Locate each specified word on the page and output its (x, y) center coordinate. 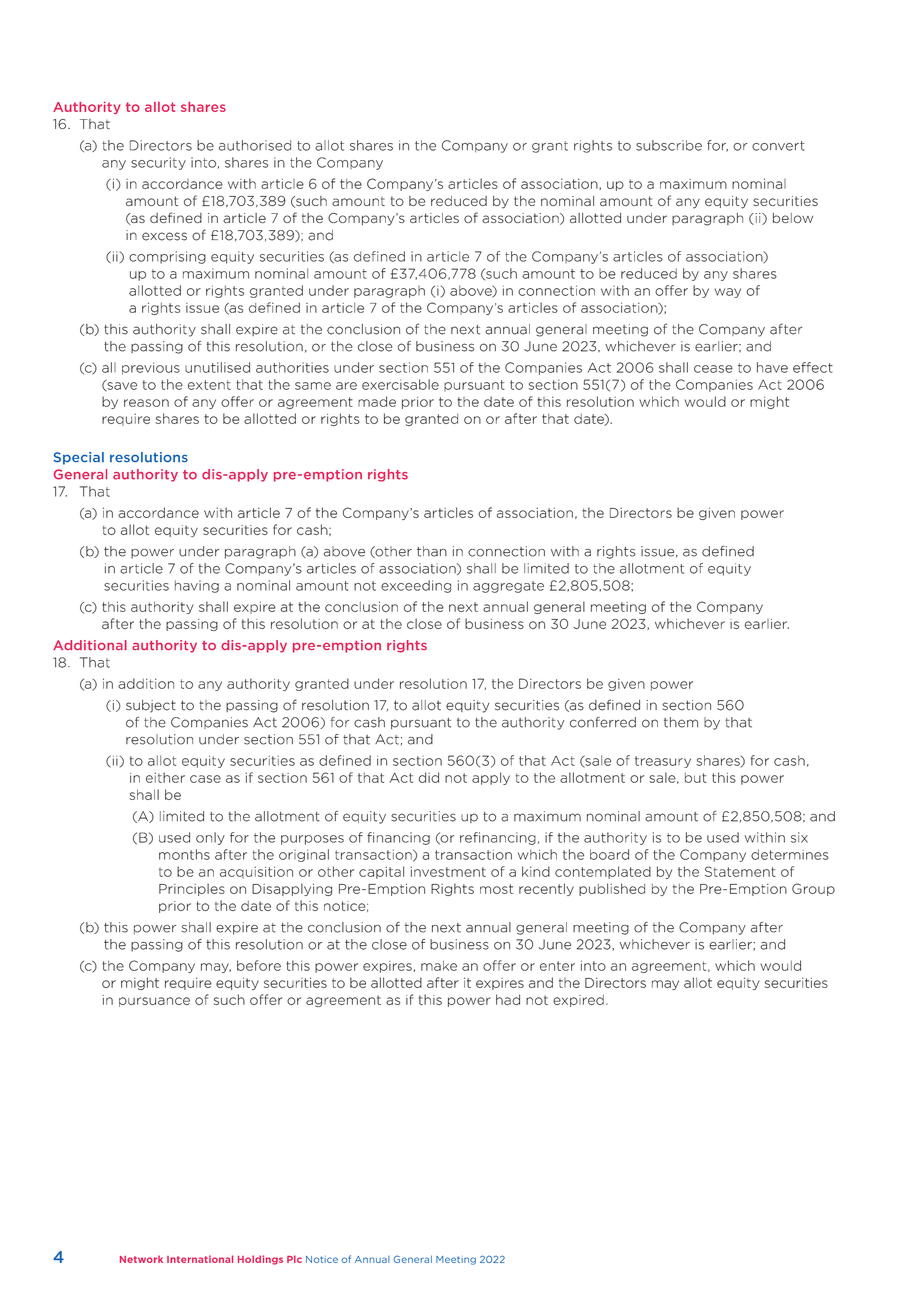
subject (151, 706)
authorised (255, 145)
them (681, 722)
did (429, 777)
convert (778, 146)
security (158, 163)
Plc (294, 1259)
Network (141, 1259)
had (508, 999)
